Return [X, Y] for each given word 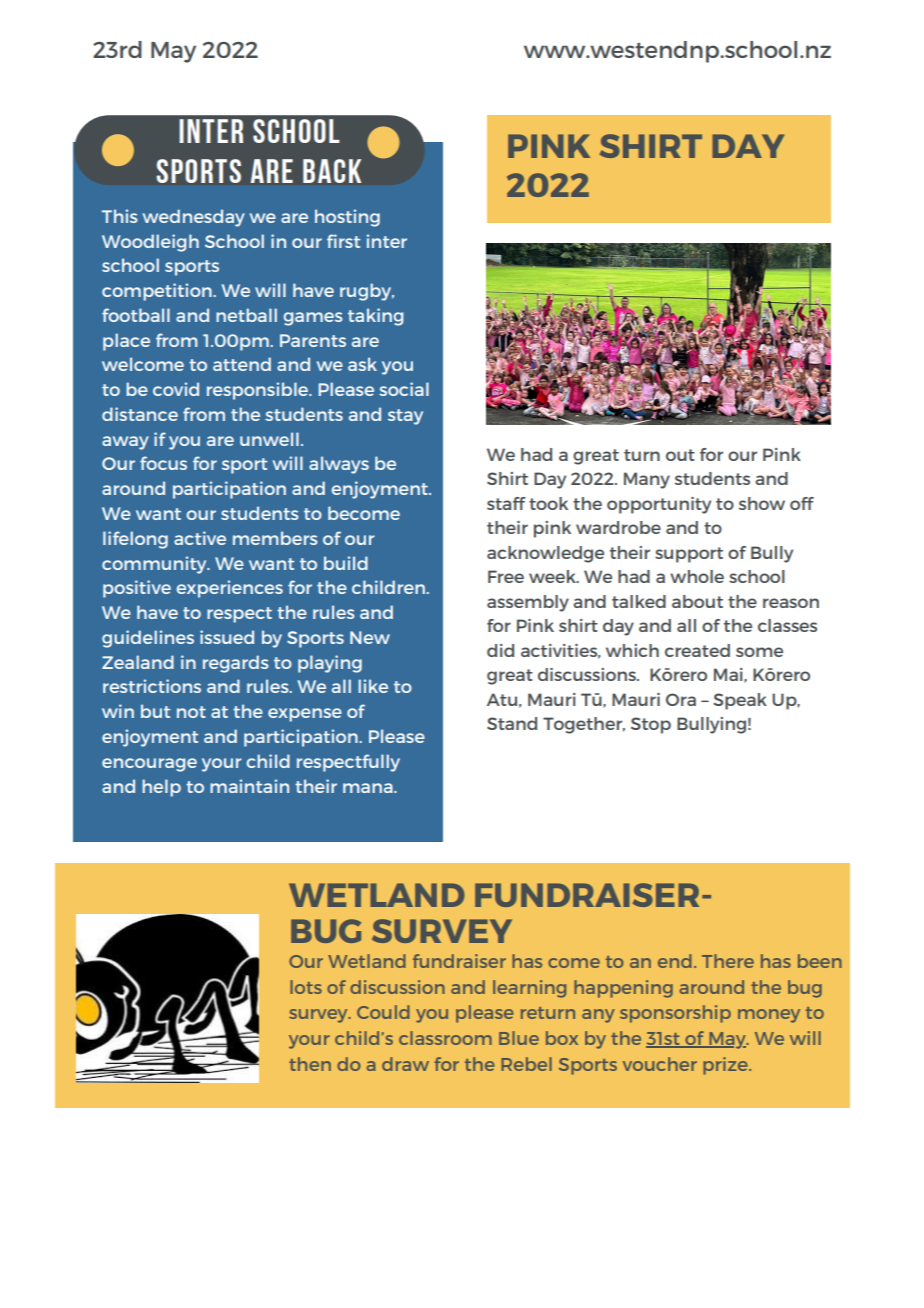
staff [506, 503]
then [310, 1064]
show [762, 503]
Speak [740, 701]
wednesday [194, 218]
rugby [367, 292]
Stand [512, 723]
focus [163, 463]
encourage [149, 765]
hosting [347, 218]
